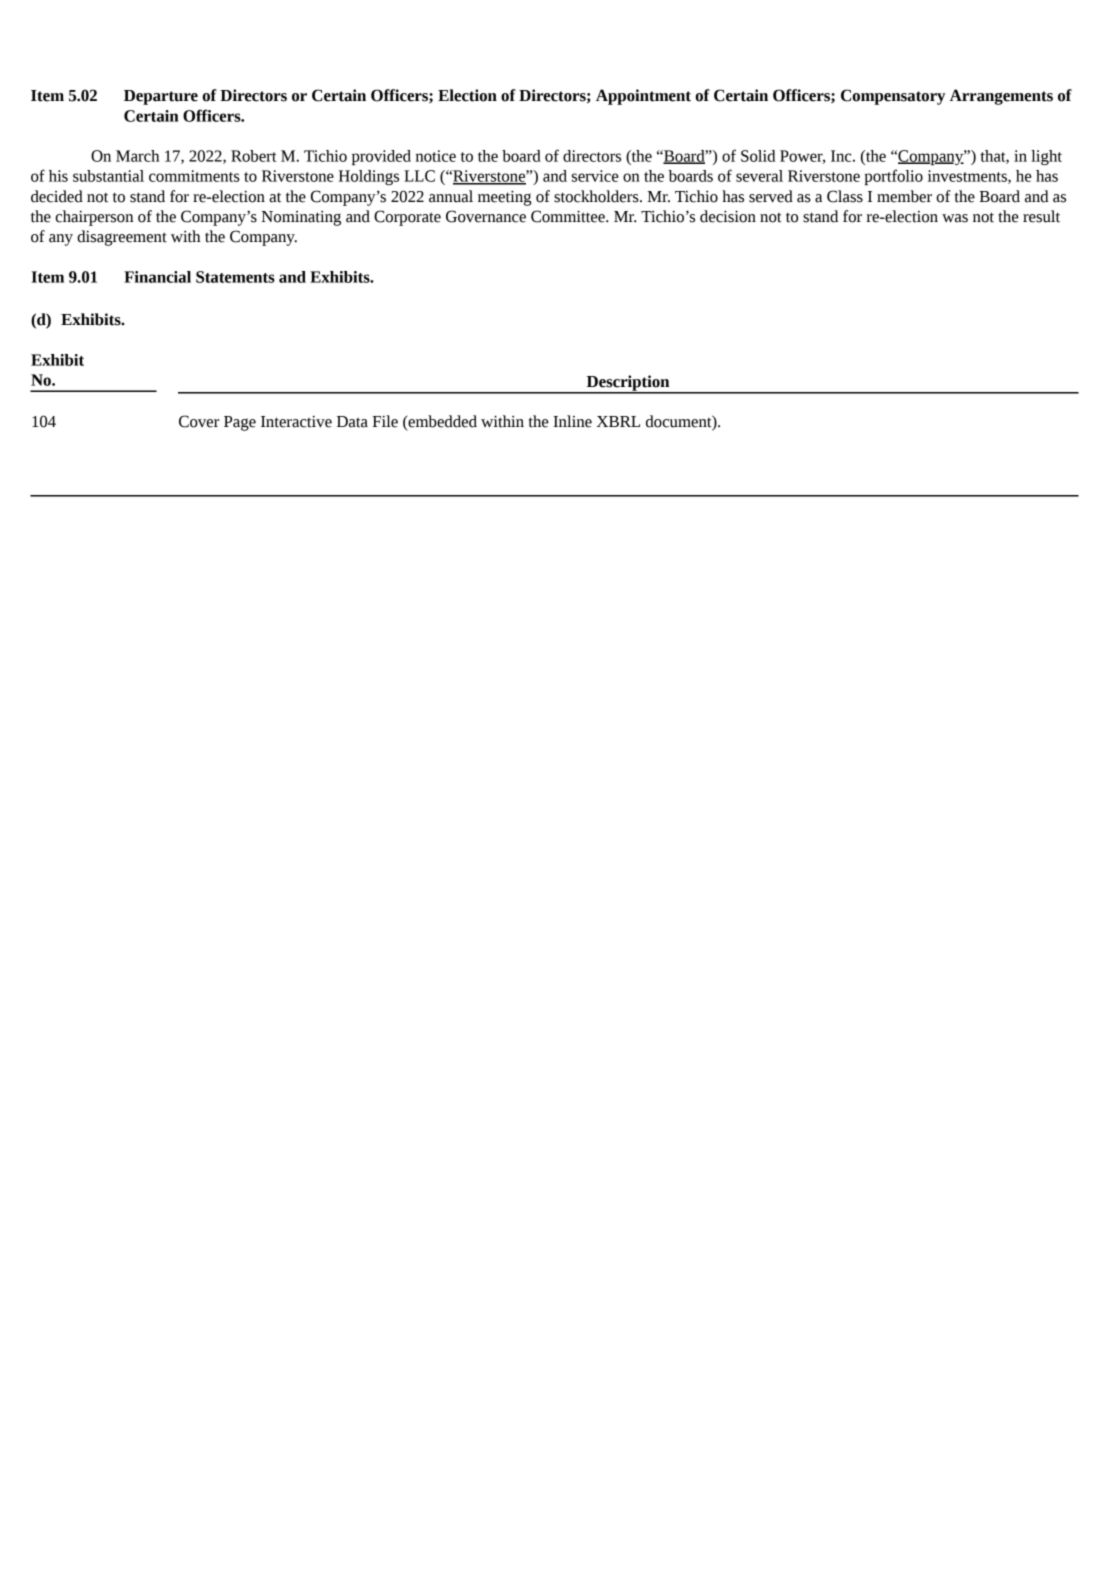 Image resolution: width=1110 pixels, height=1570 pixels. What do you see at coordinates (643, 97) in the screenshot?
I see `Appointment` at bounding box center [643, 97].
